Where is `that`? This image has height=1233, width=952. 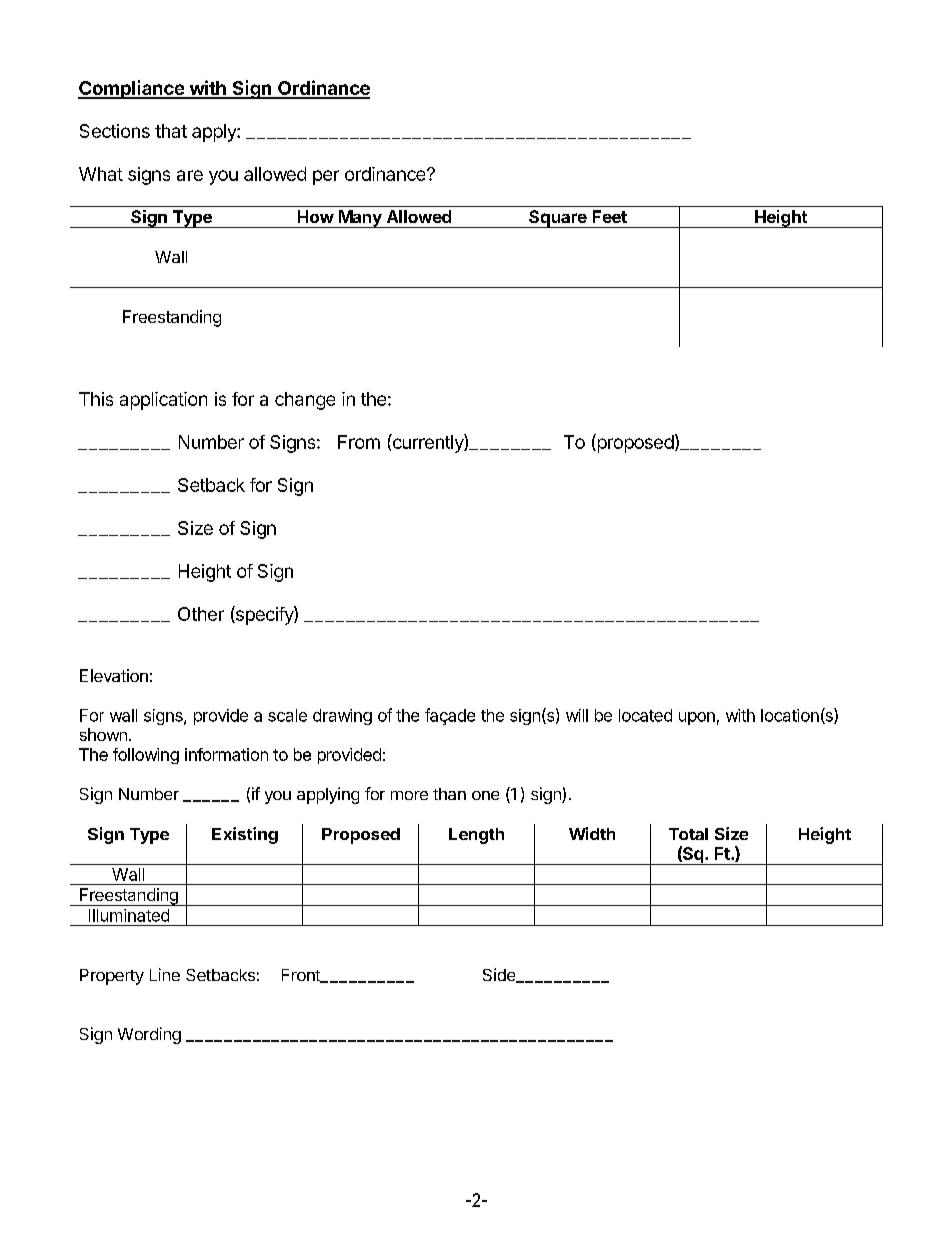 that is located at coordinates (171, 131).
